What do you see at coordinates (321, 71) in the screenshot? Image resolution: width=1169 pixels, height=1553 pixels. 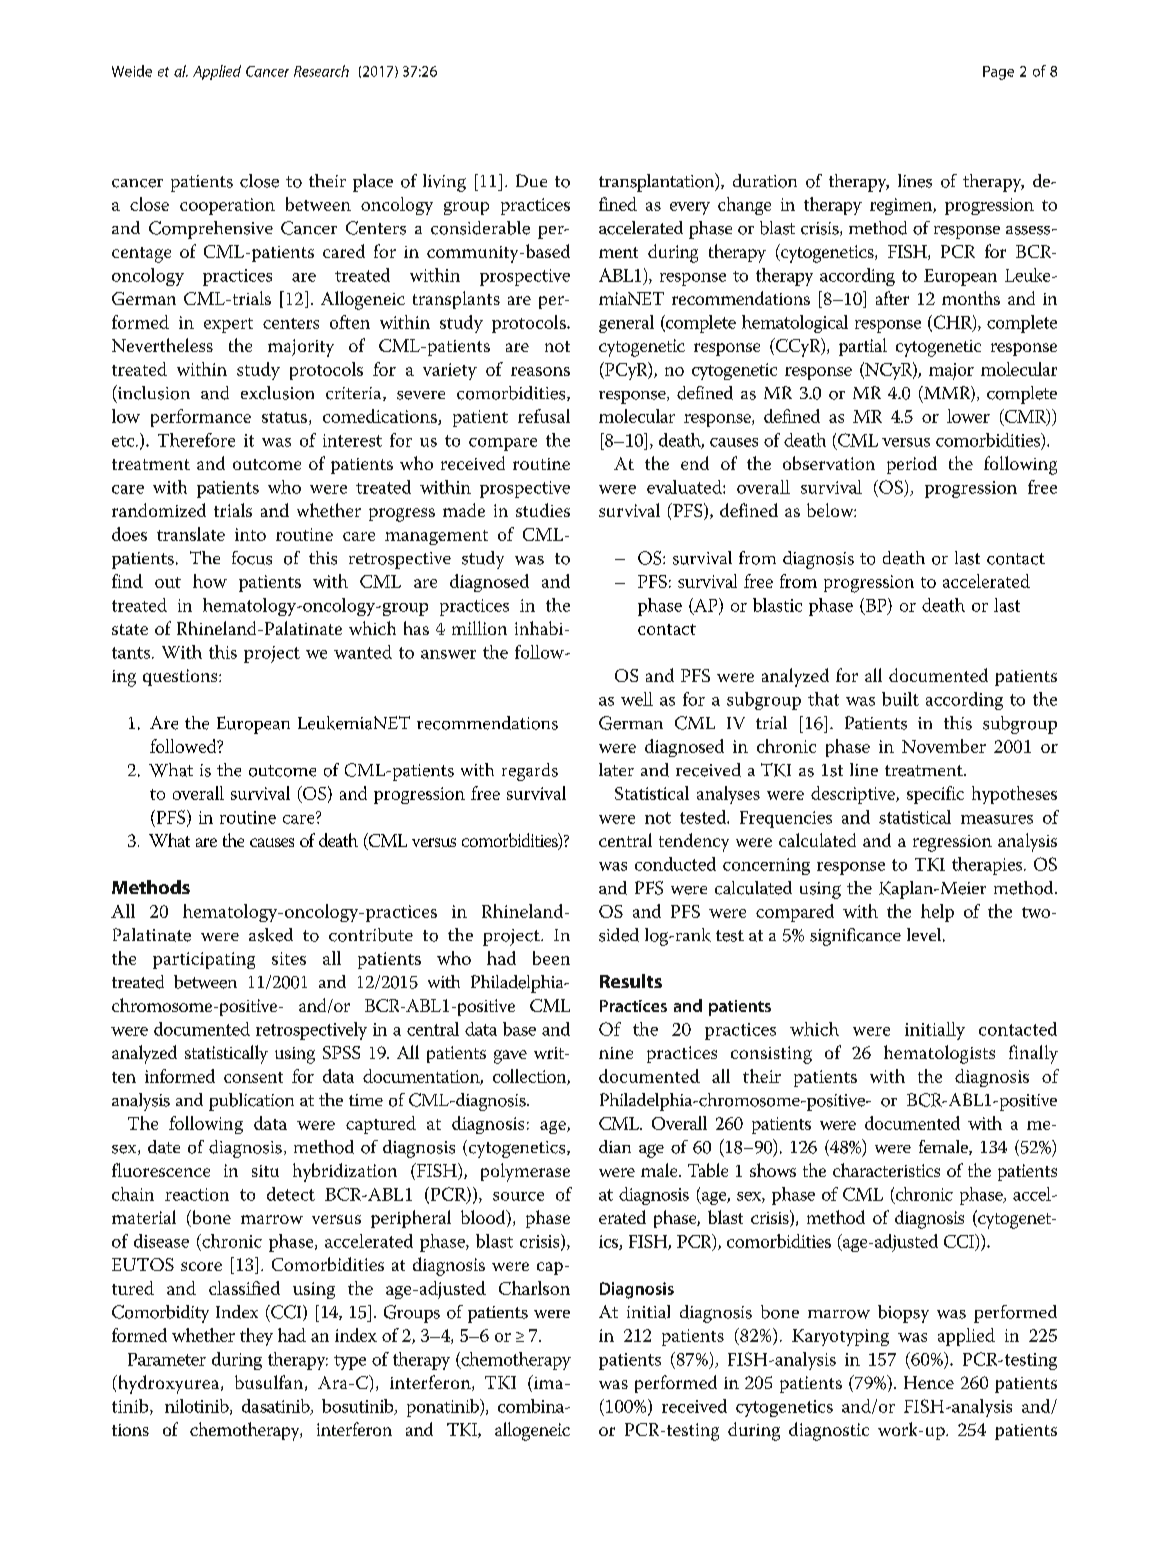 I see `Research` at bounding box center [321, 71].
